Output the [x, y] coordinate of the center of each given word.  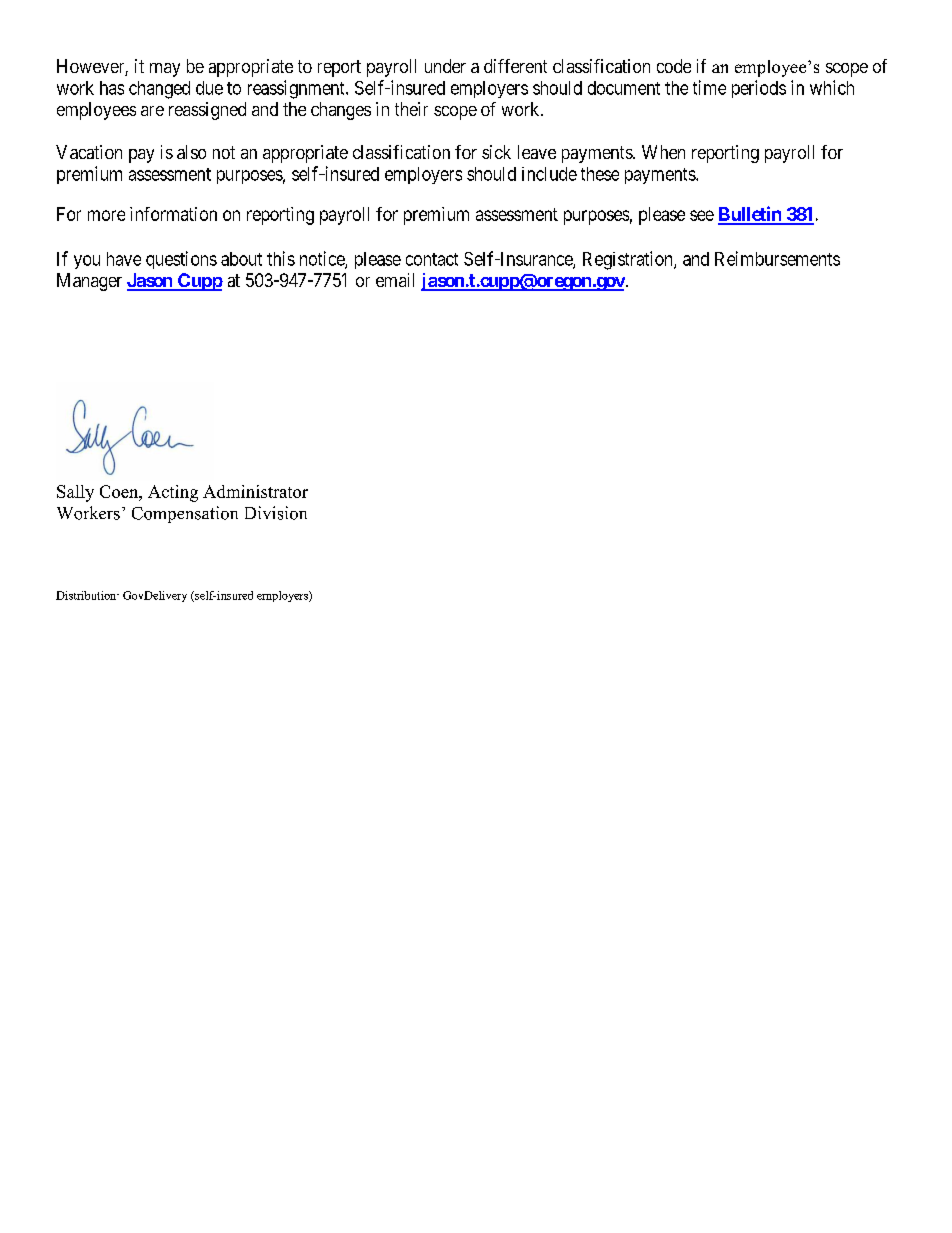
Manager [89, 282]
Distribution [87, 595]
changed [159, 90]
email [395, 280]
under [445, 66]
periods [759, 89]
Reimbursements [777, 258]
